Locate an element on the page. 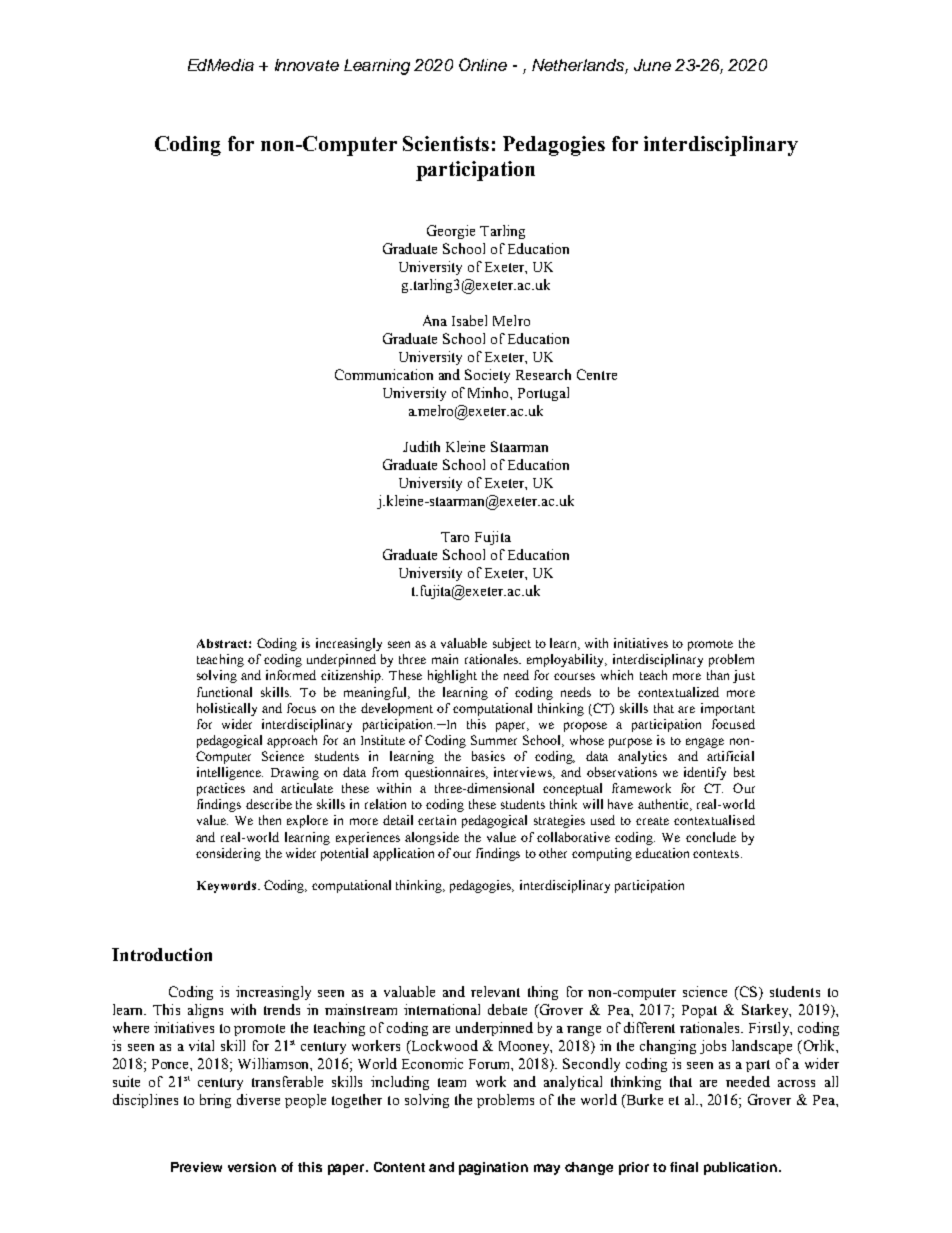 This document has height=1233, width=952. contexts is located at coordinates (717, 854).
